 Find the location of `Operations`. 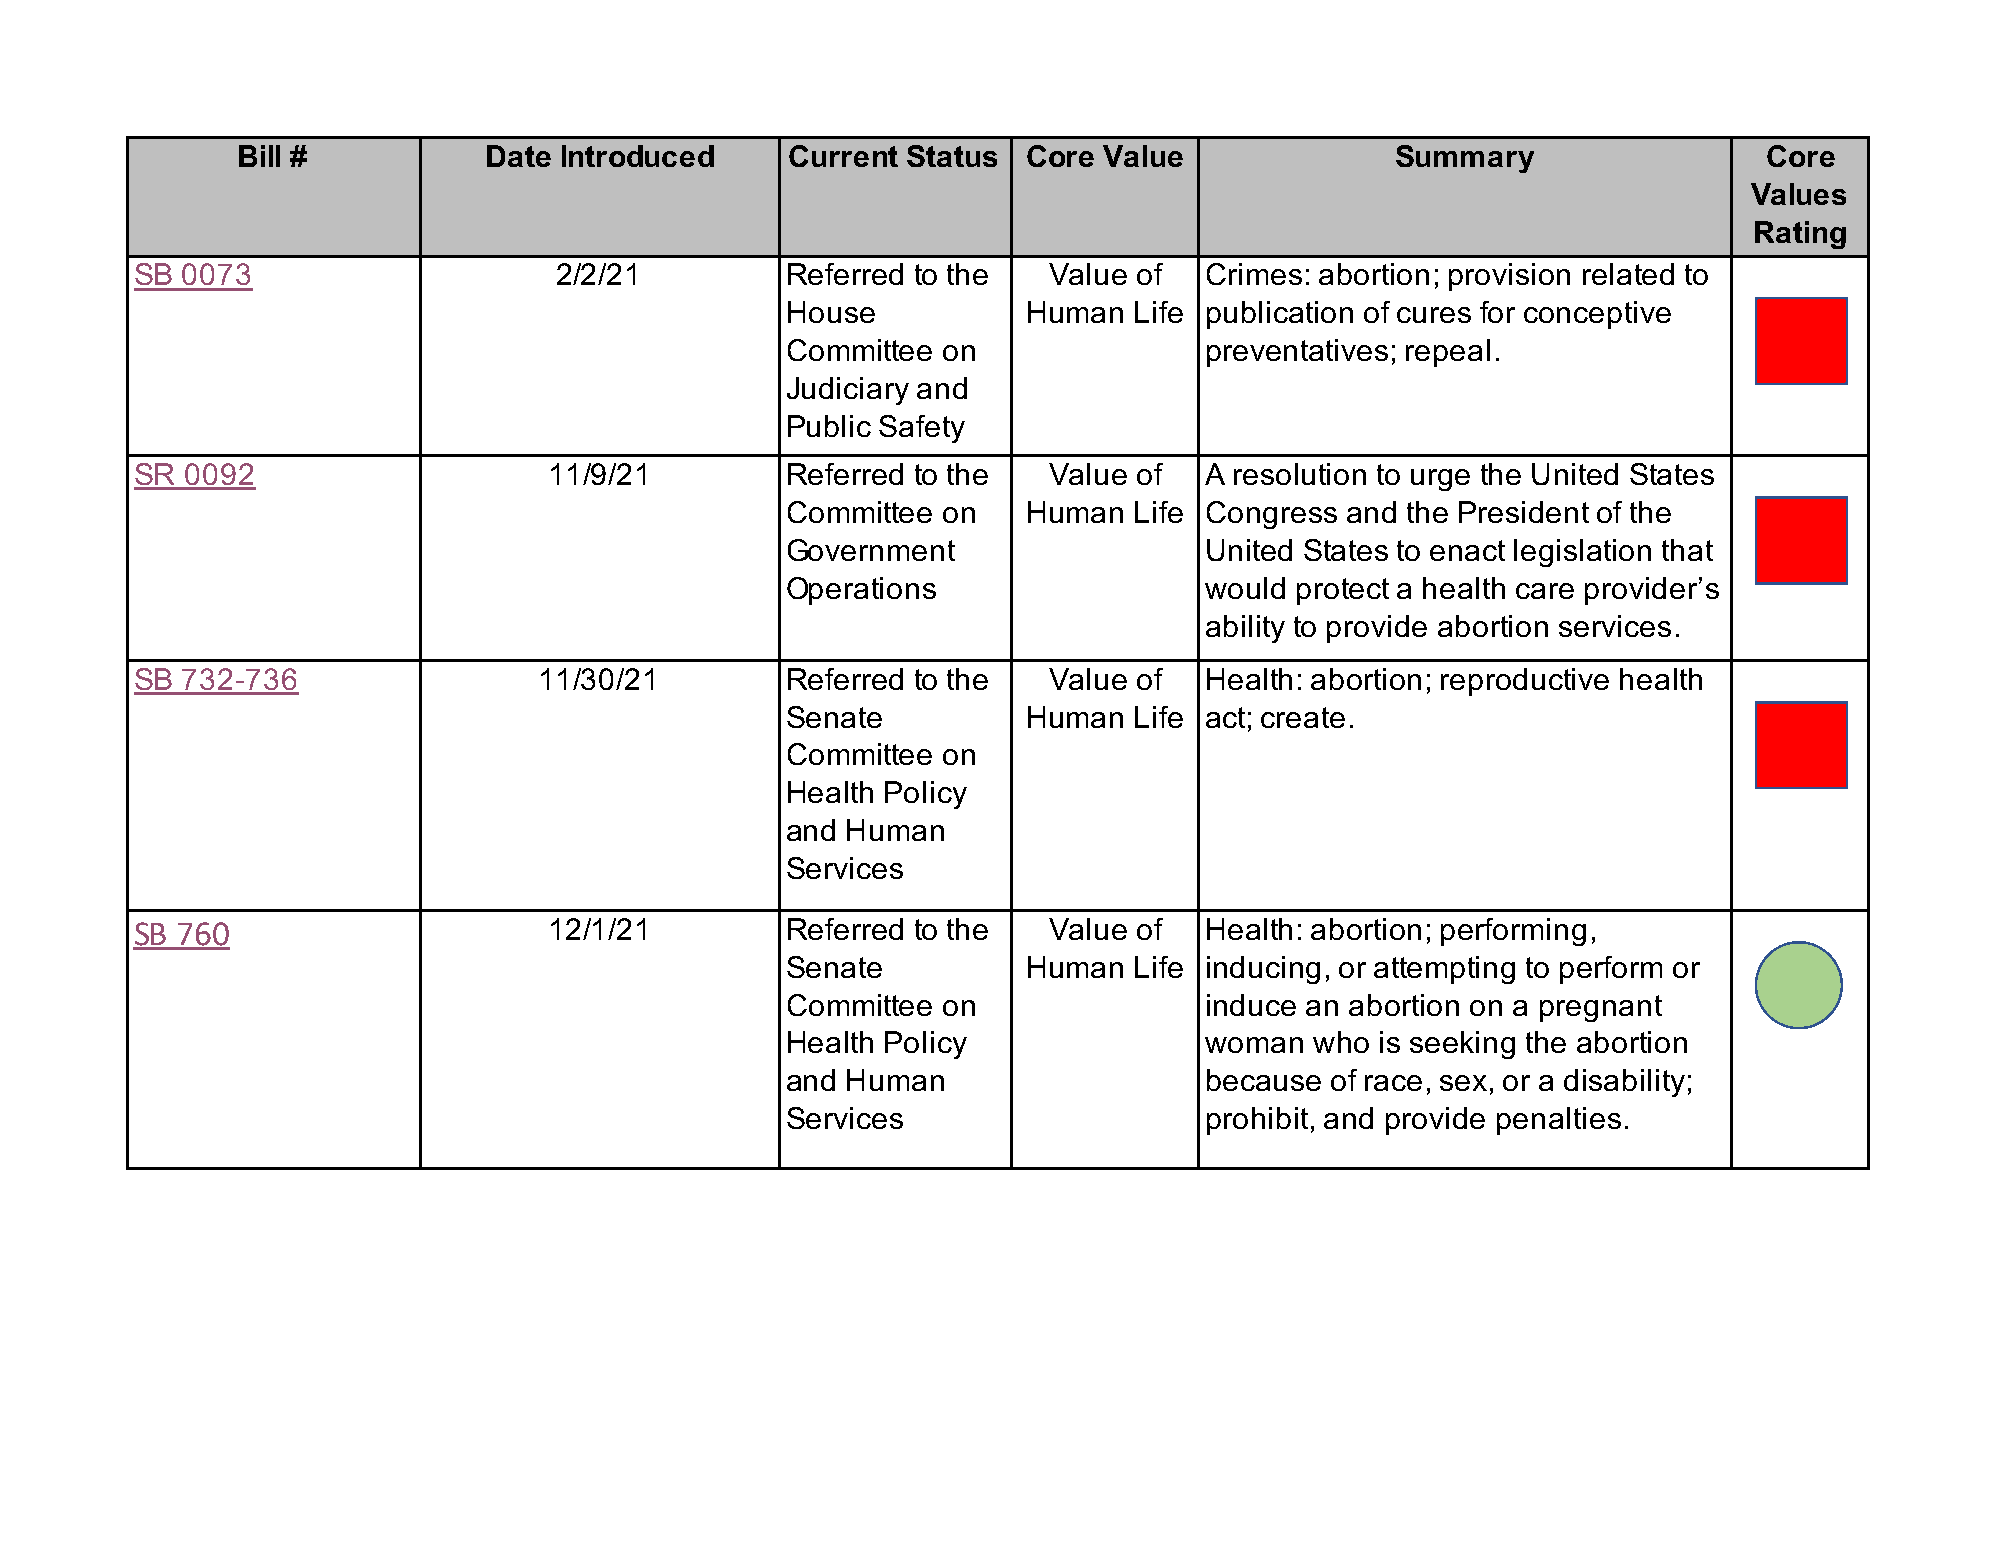

Operations is located at coordinates (861, 591).
